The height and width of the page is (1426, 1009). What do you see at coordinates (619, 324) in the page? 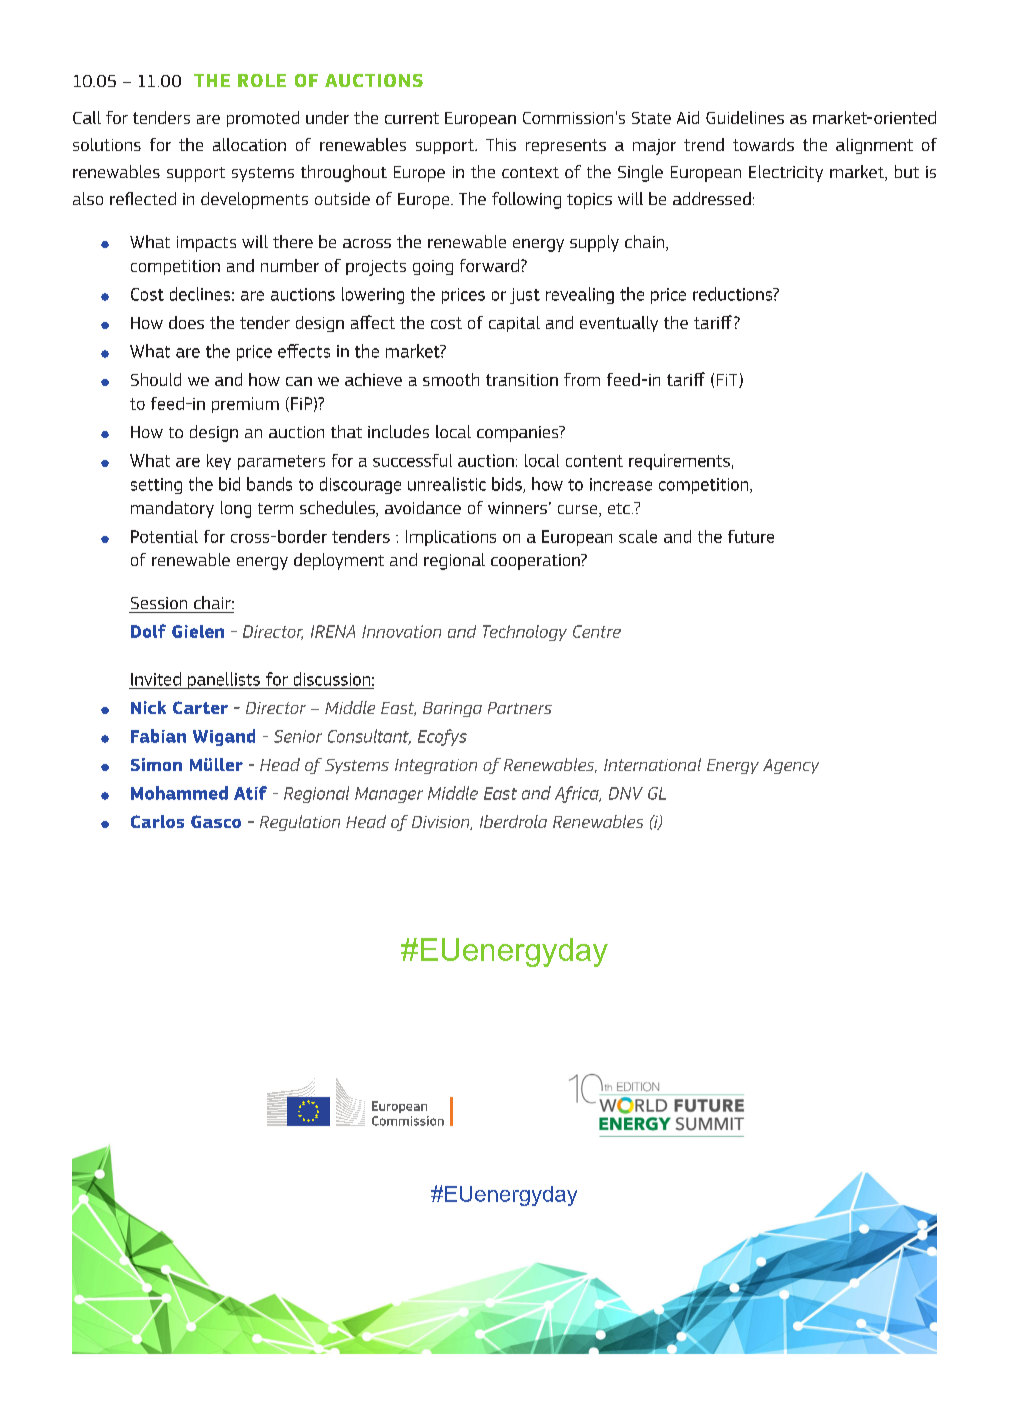
I see `eventually` at bounding box center [619, 324].
